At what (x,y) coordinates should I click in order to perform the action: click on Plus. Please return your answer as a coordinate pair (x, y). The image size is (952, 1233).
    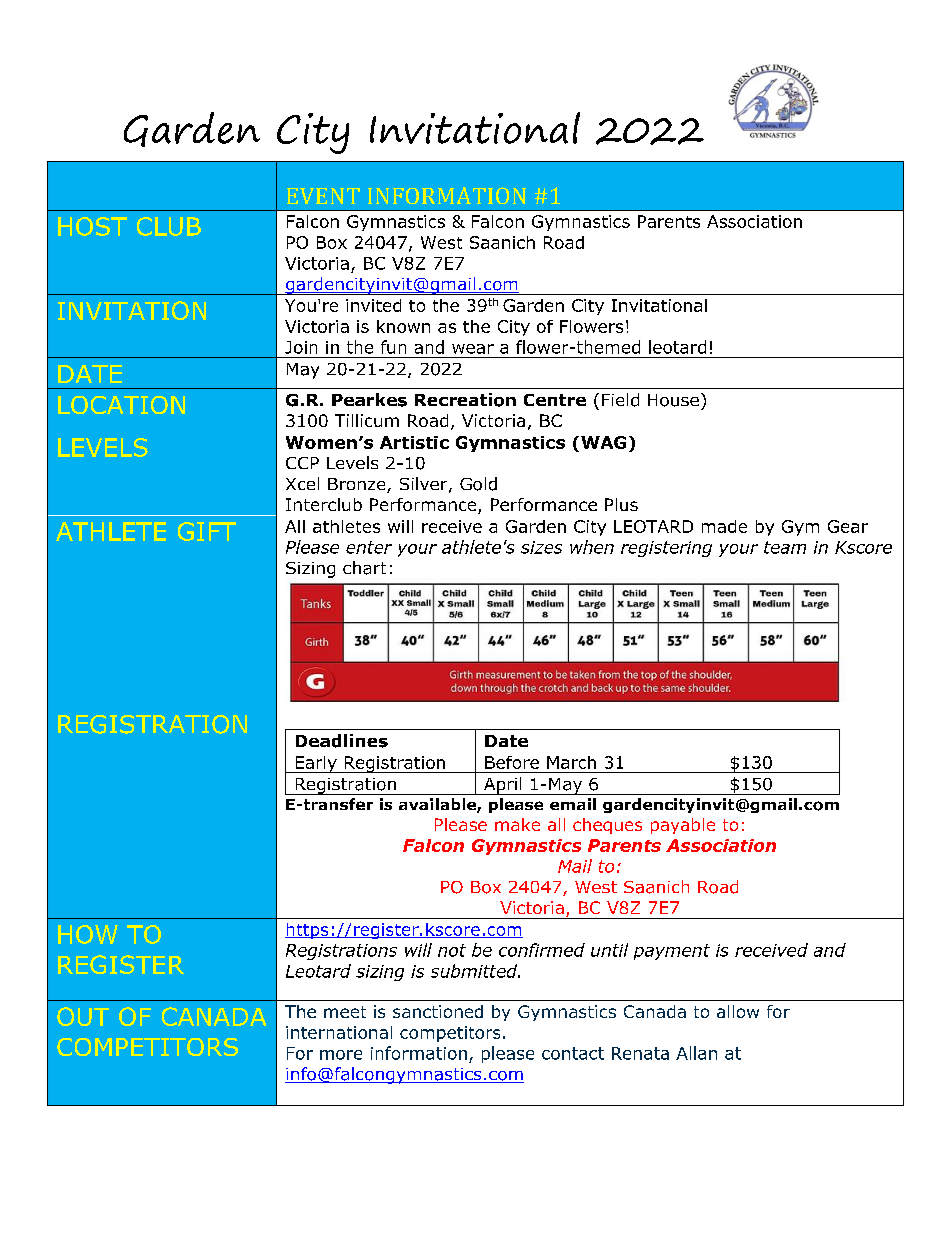
    Looking at the image, I should click on (621, 504).
